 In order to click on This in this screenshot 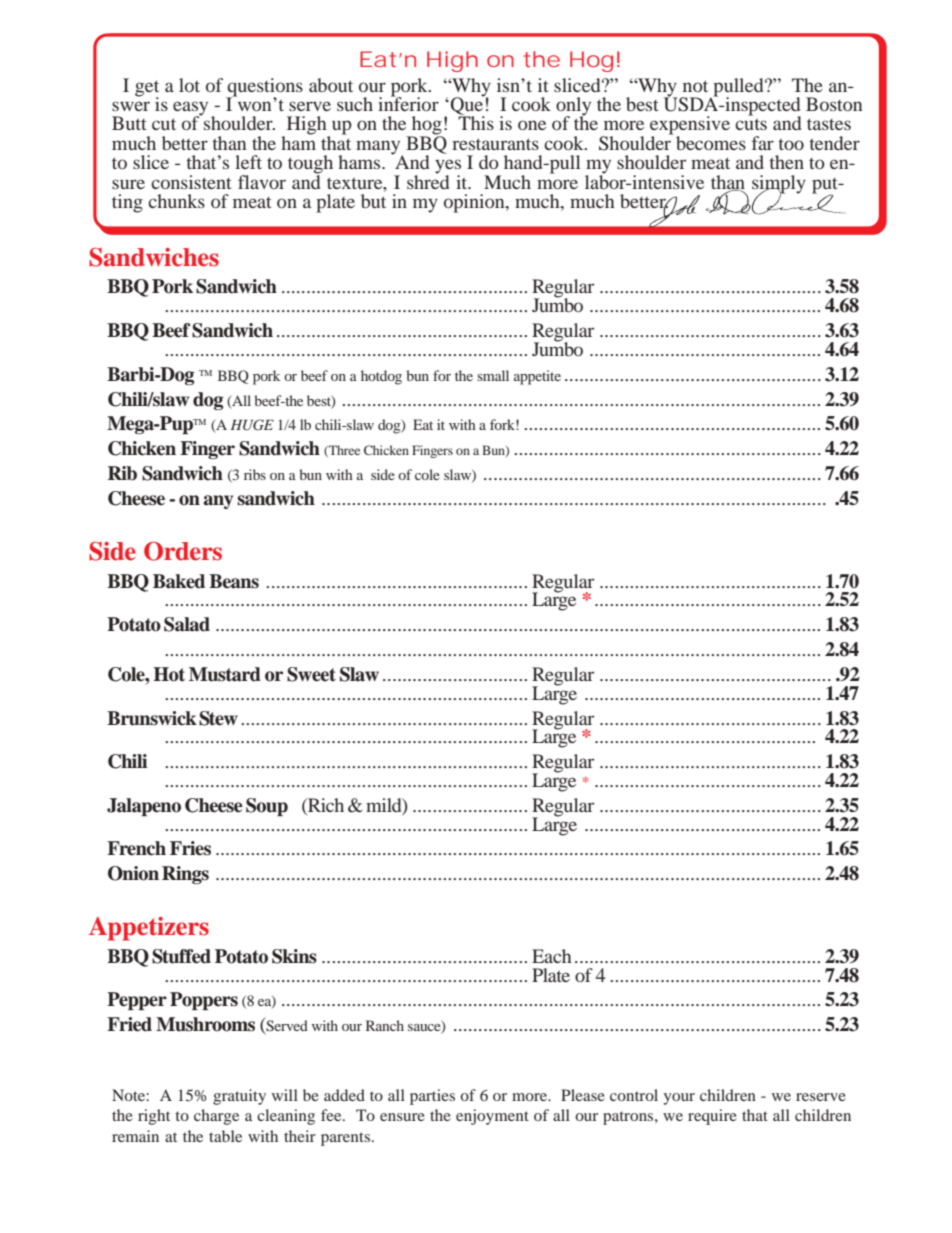, I will do `click(476, 122)`.
